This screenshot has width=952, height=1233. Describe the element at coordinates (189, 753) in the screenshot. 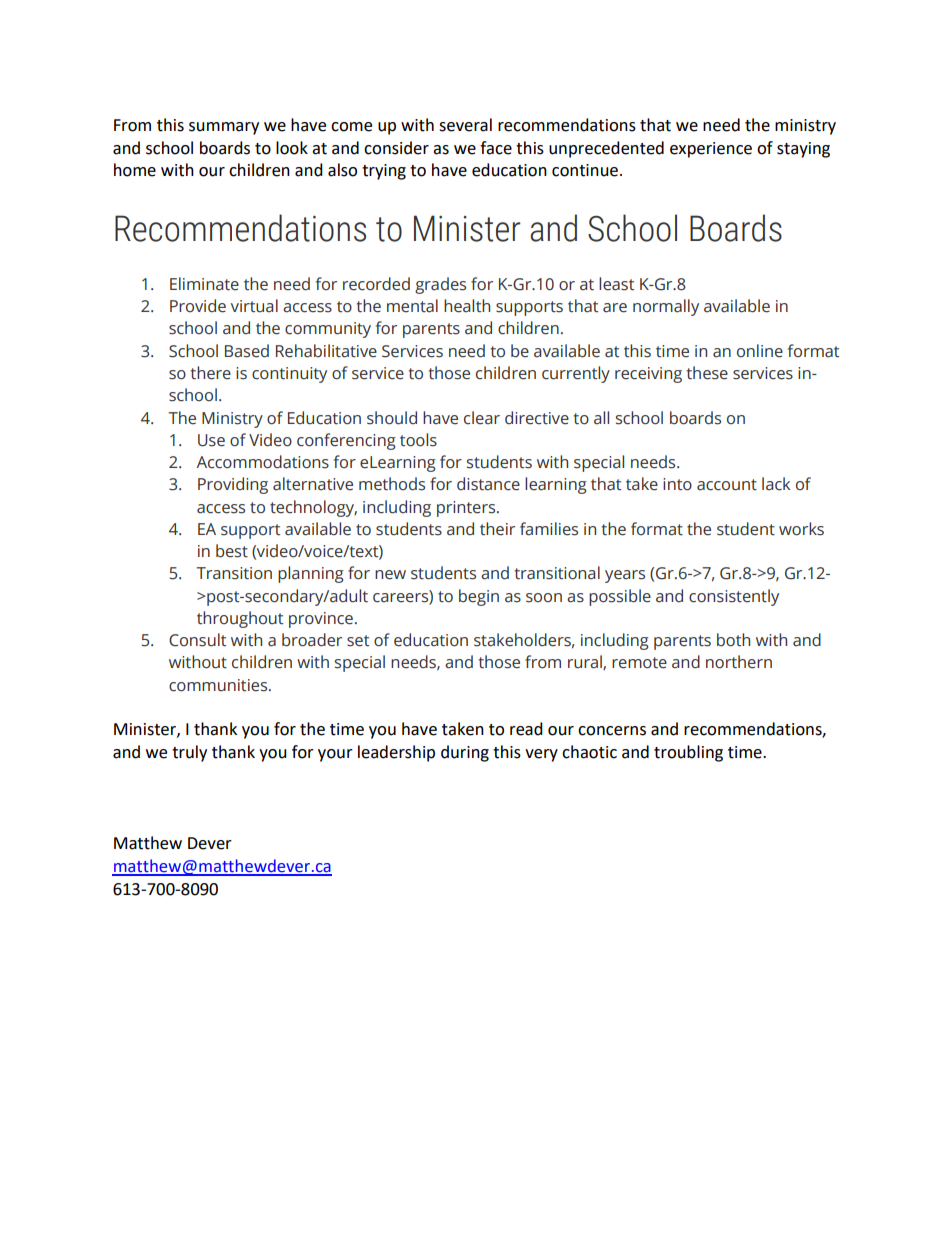

I see `truly` at that location.
